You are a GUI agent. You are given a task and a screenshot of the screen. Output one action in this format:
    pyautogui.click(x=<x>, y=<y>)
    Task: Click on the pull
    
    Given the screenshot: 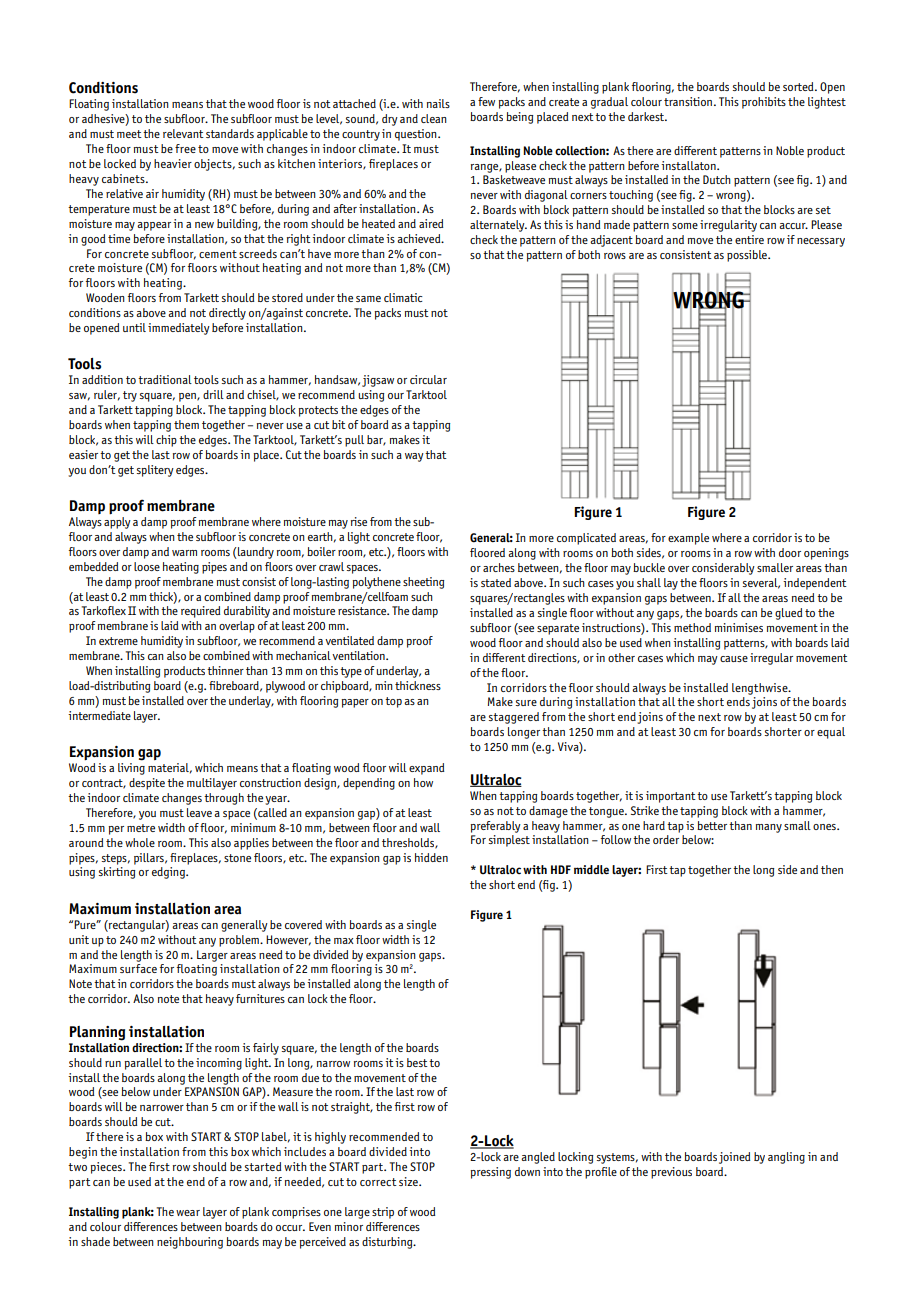 What is the action you would take?
    pyautogui.click(x=354, y=441)
